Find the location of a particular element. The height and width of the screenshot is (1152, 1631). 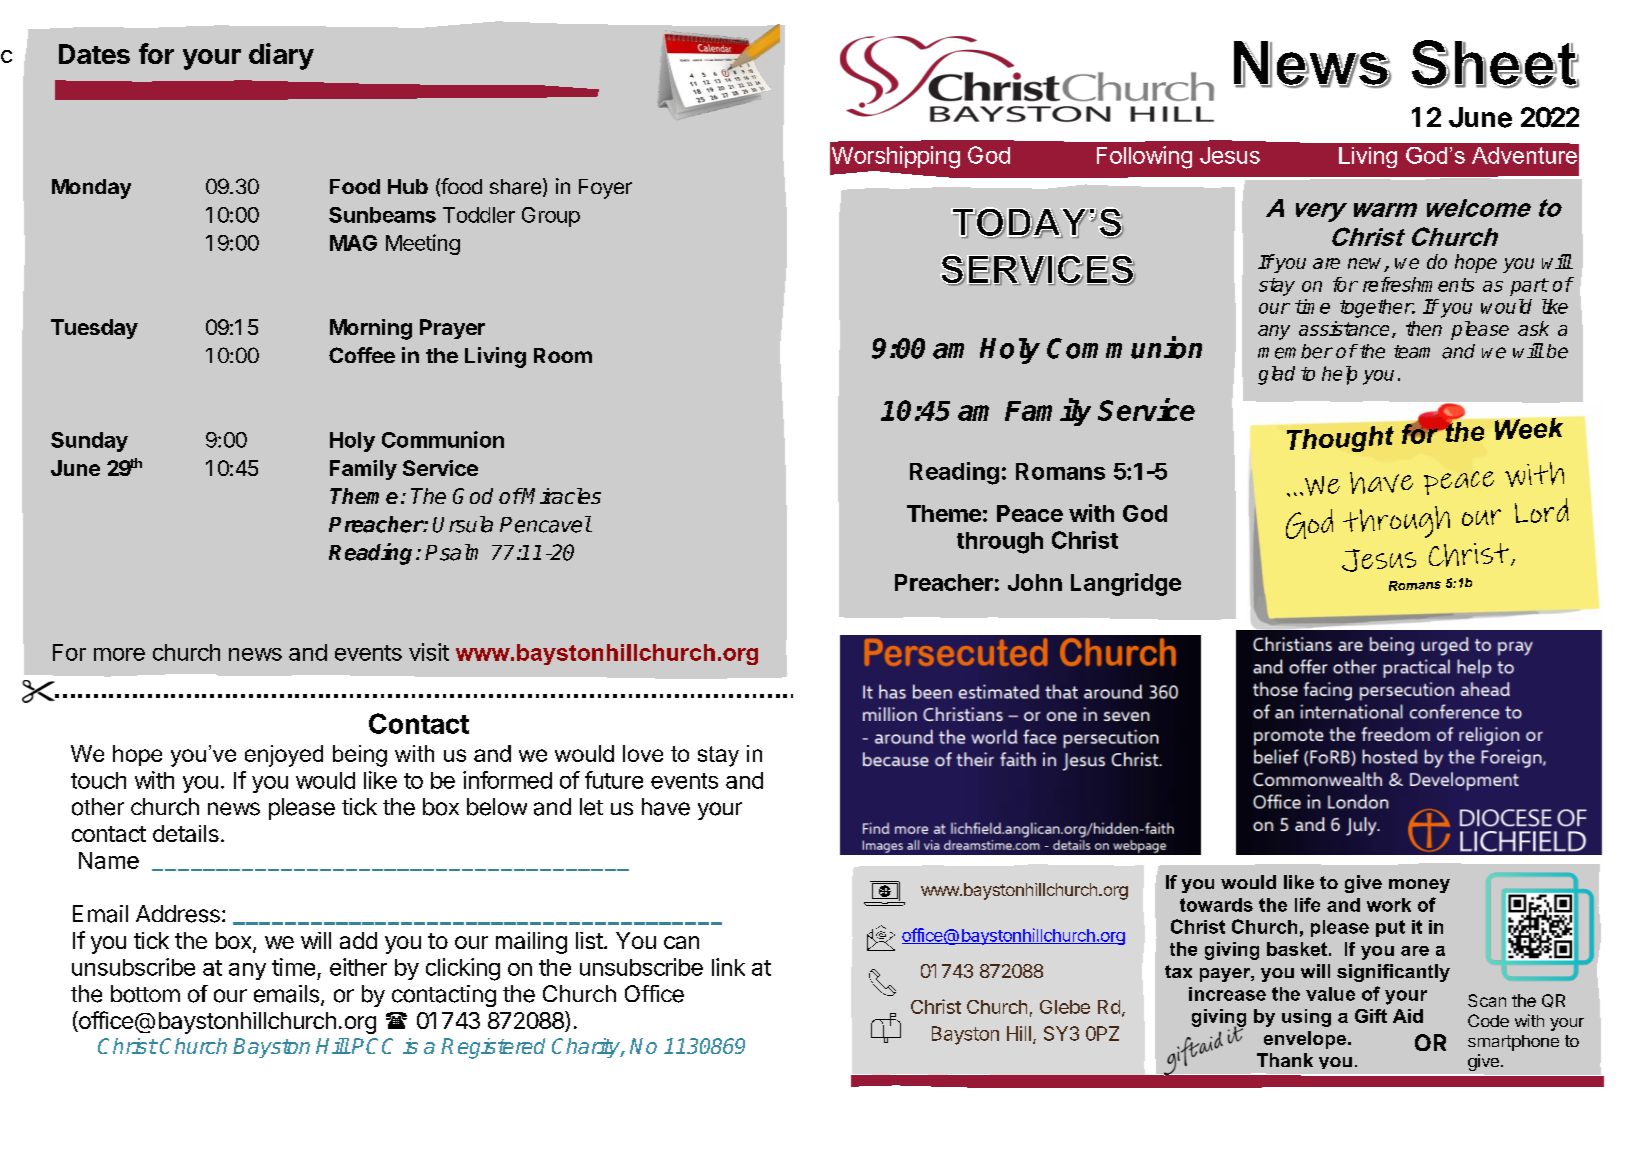

bottom is located at coordinates (145, 994).
